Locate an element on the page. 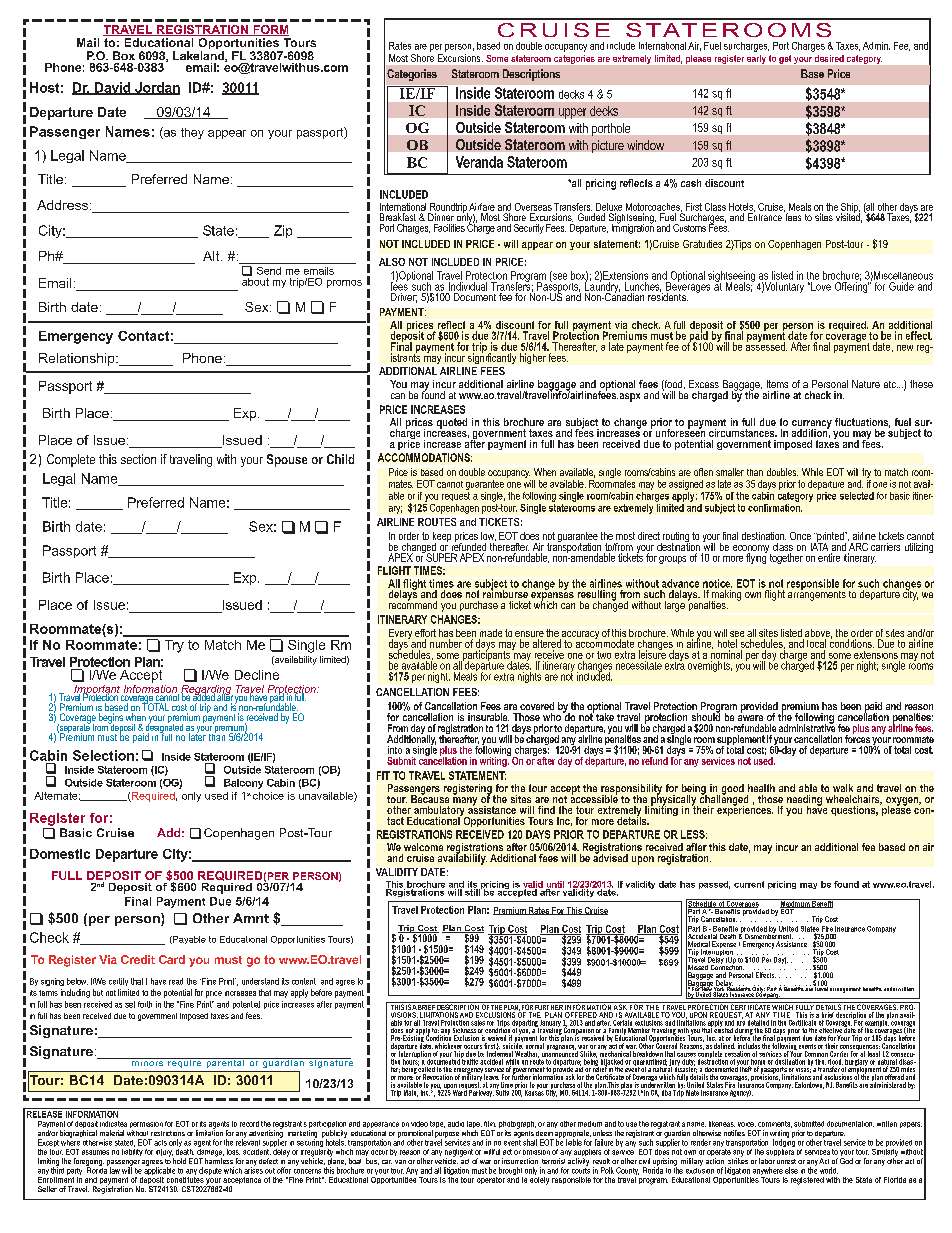 This image has width=952, height=1233. Domestic is located at coordinates (60, 854).
